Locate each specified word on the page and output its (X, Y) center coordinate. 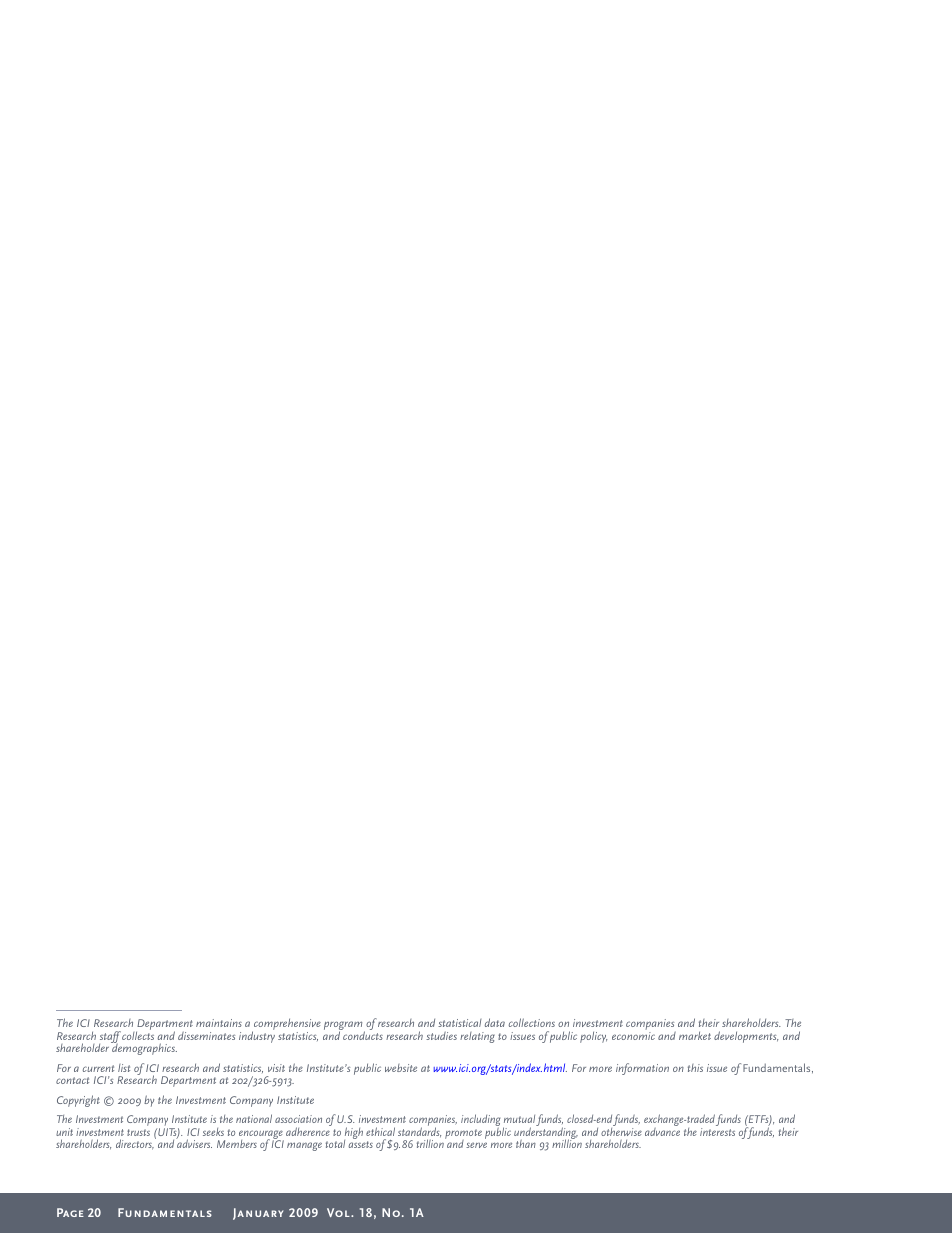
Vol (339, 1212)
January (258, 1214)
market (695, 1035)
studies (441, 1036)
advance (662, 1130)
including (480, 1121)
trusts (138, 1132)
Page (70, 1212)
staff (110, 1038)
